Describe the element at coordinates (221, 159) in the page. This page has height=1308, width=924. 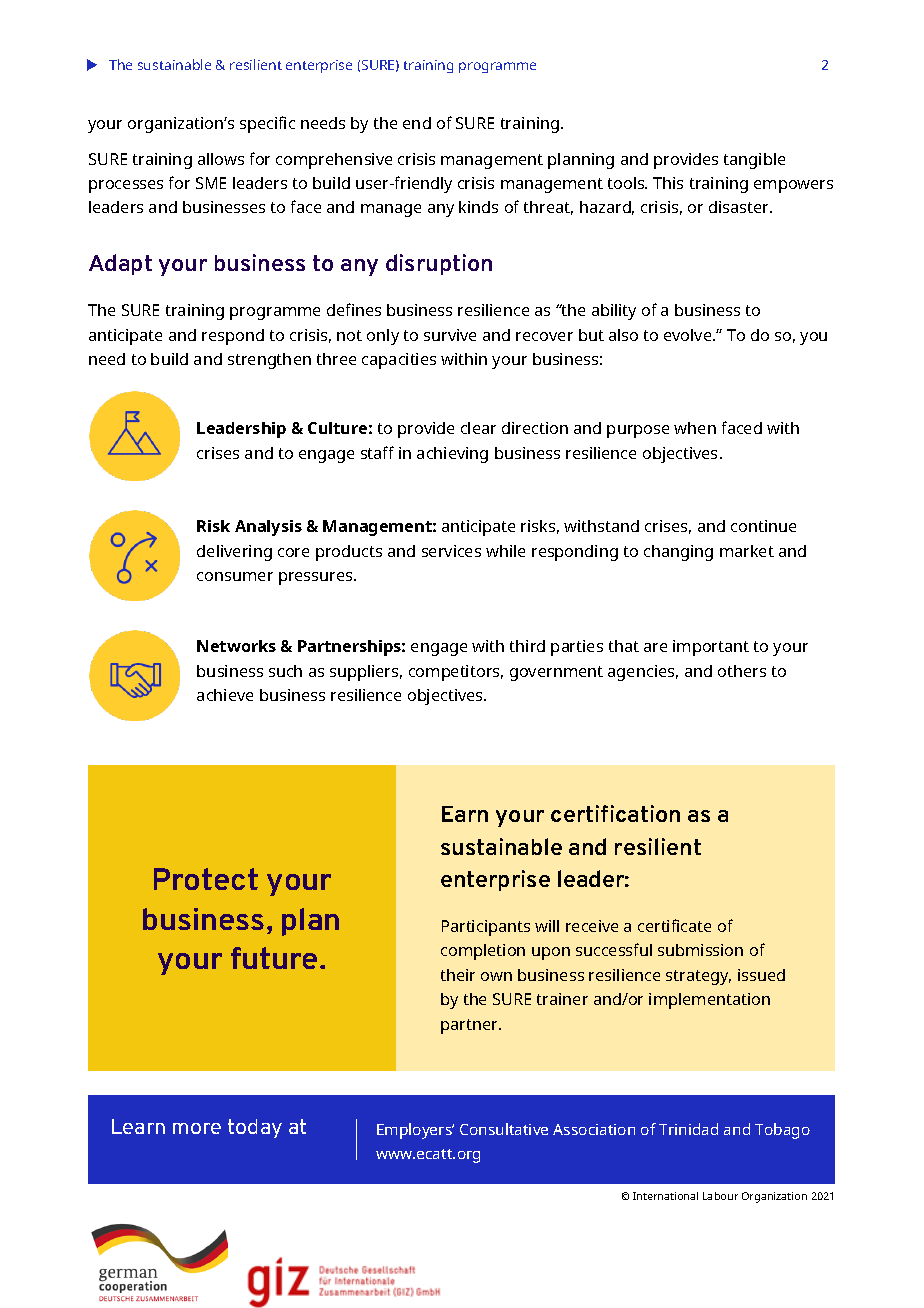
I see `allows` at that location.
